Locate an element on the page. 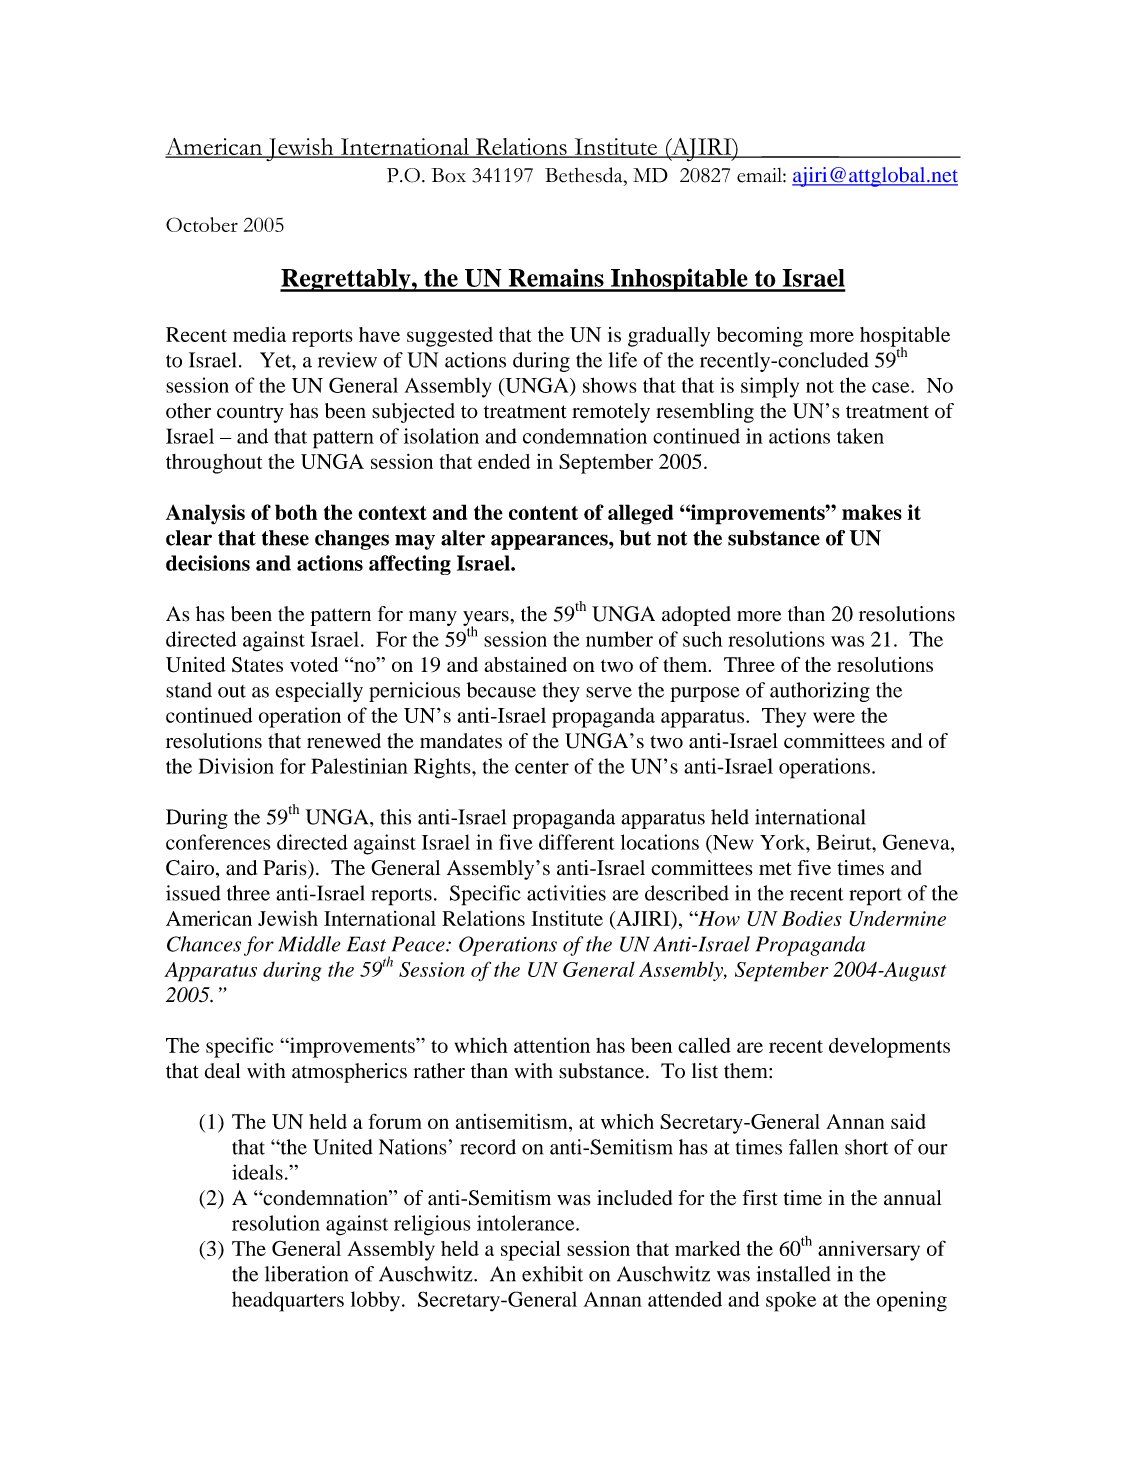 The width and height of the page is (1126, 1457). Division is located at coordinates (236, 766).
